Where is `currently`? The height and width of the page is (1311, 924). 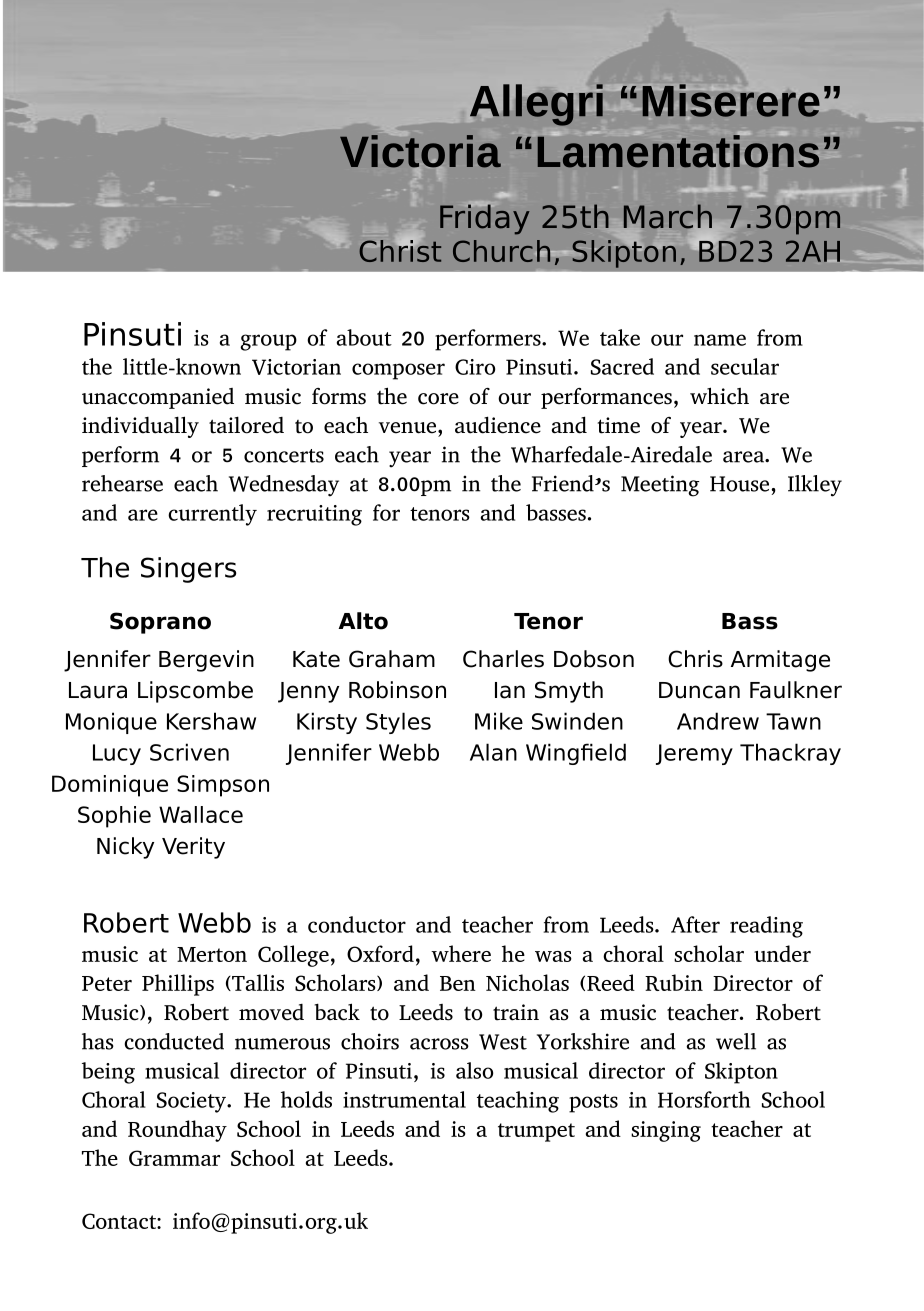 currently is located at coordinates (212, 515).
